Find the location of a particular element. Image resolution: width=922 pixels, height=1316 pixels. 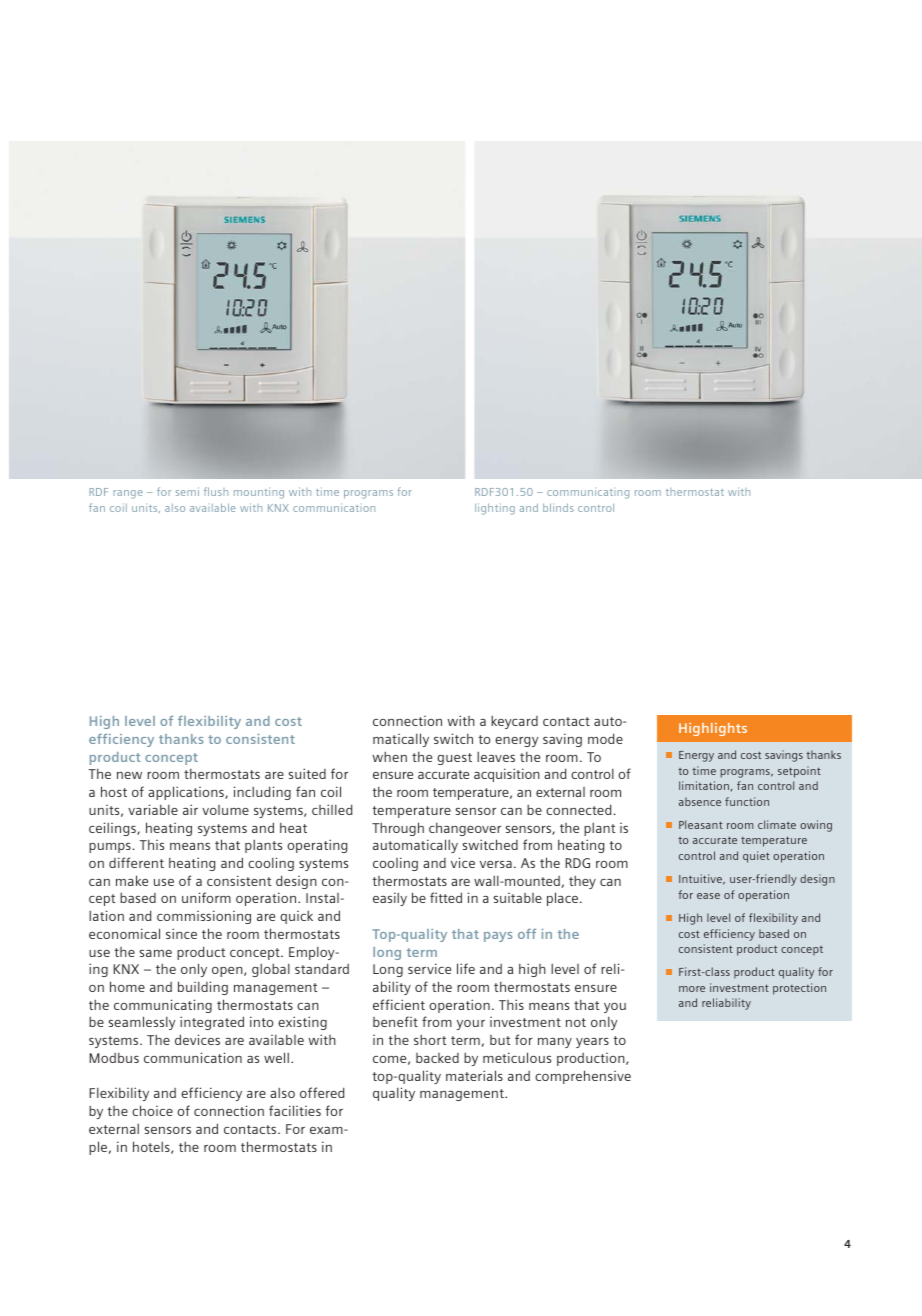

lighting is located at coordinates (495, 509).
